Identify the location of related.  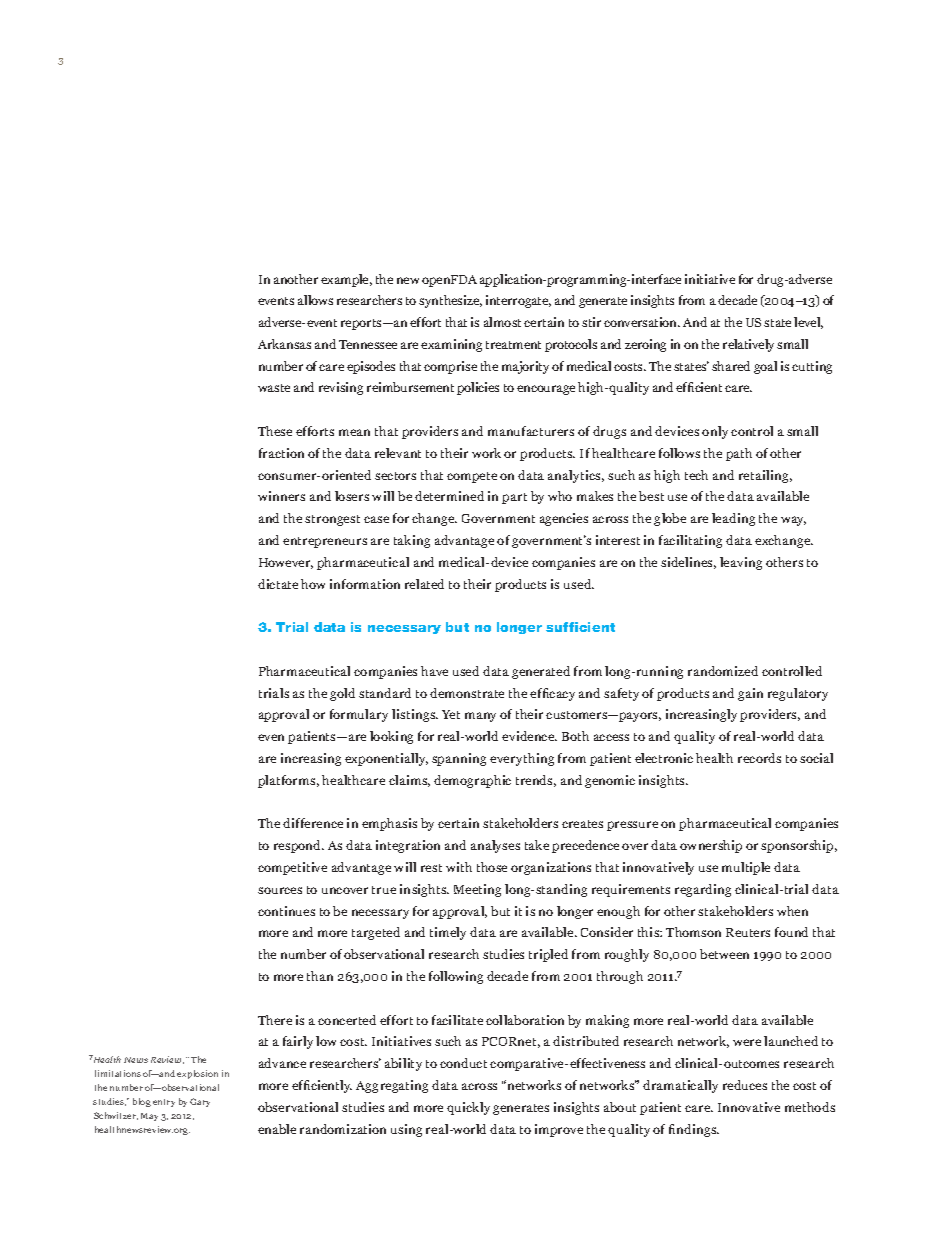
(424, 584).
